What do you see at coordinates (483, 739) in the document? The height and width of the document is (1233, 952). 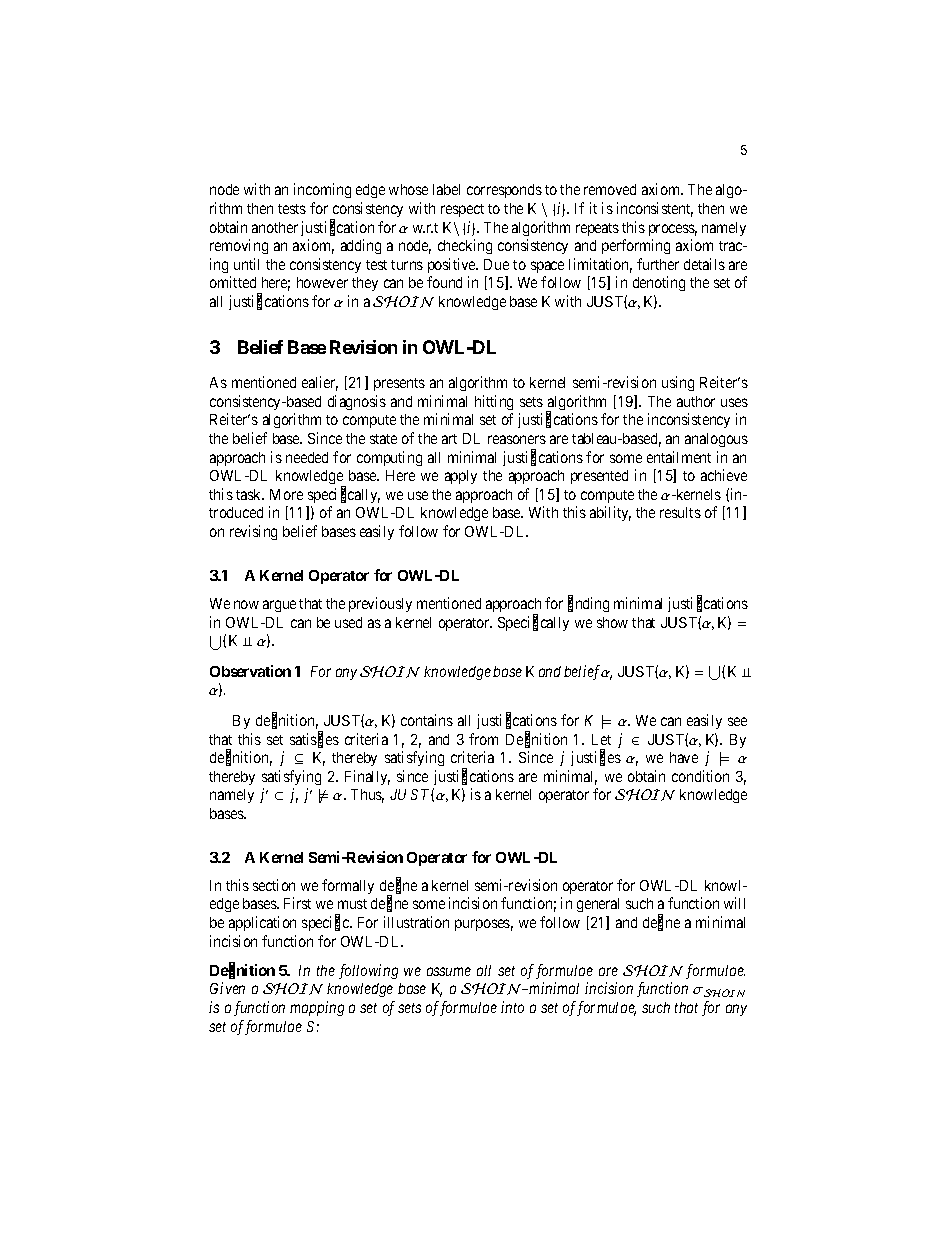 I see `from` at bounding box center [483, 739].
